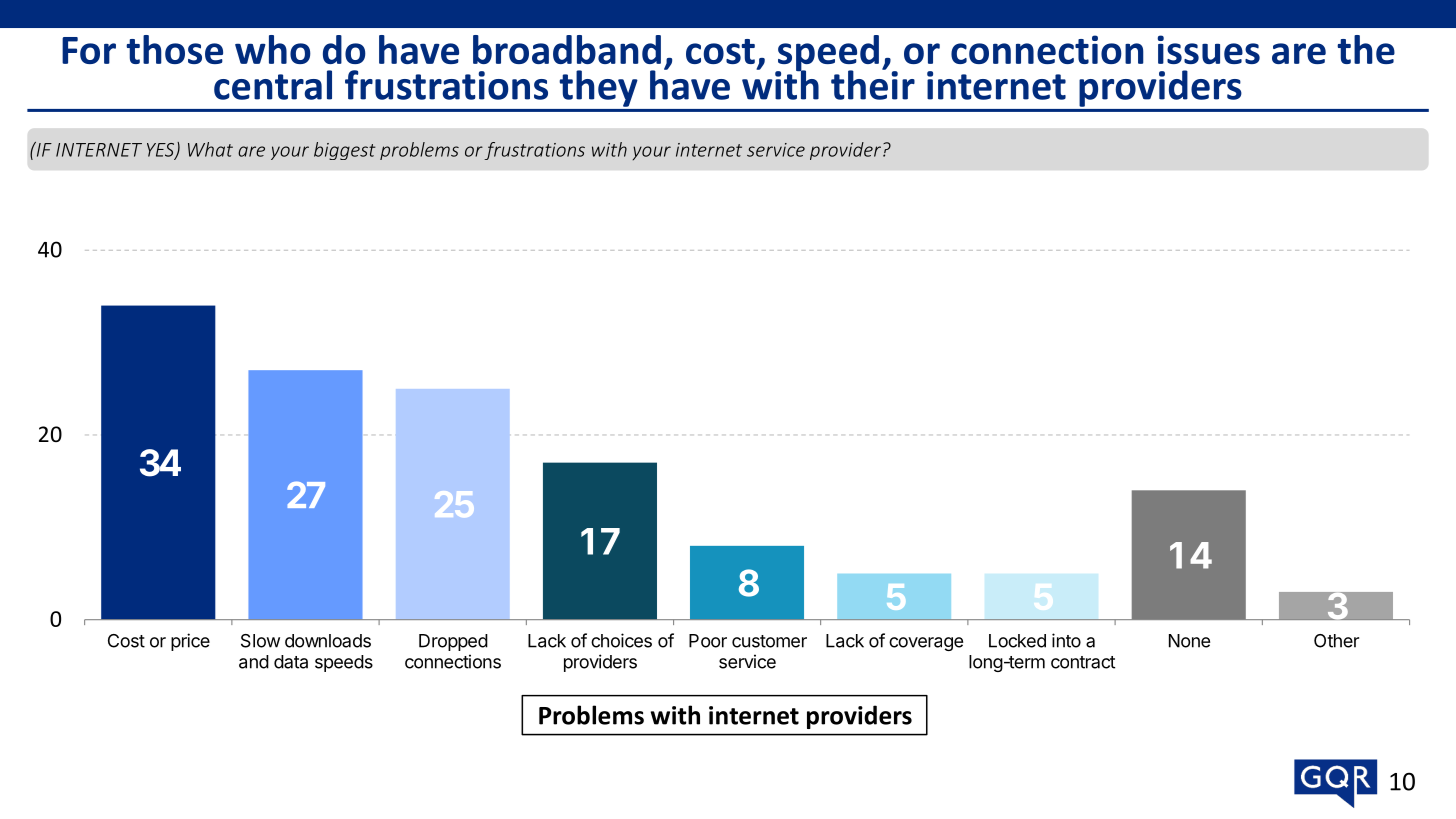 The height and width of the screenshot is (819, 1456). I want to click on customer, so click(769, 641).
